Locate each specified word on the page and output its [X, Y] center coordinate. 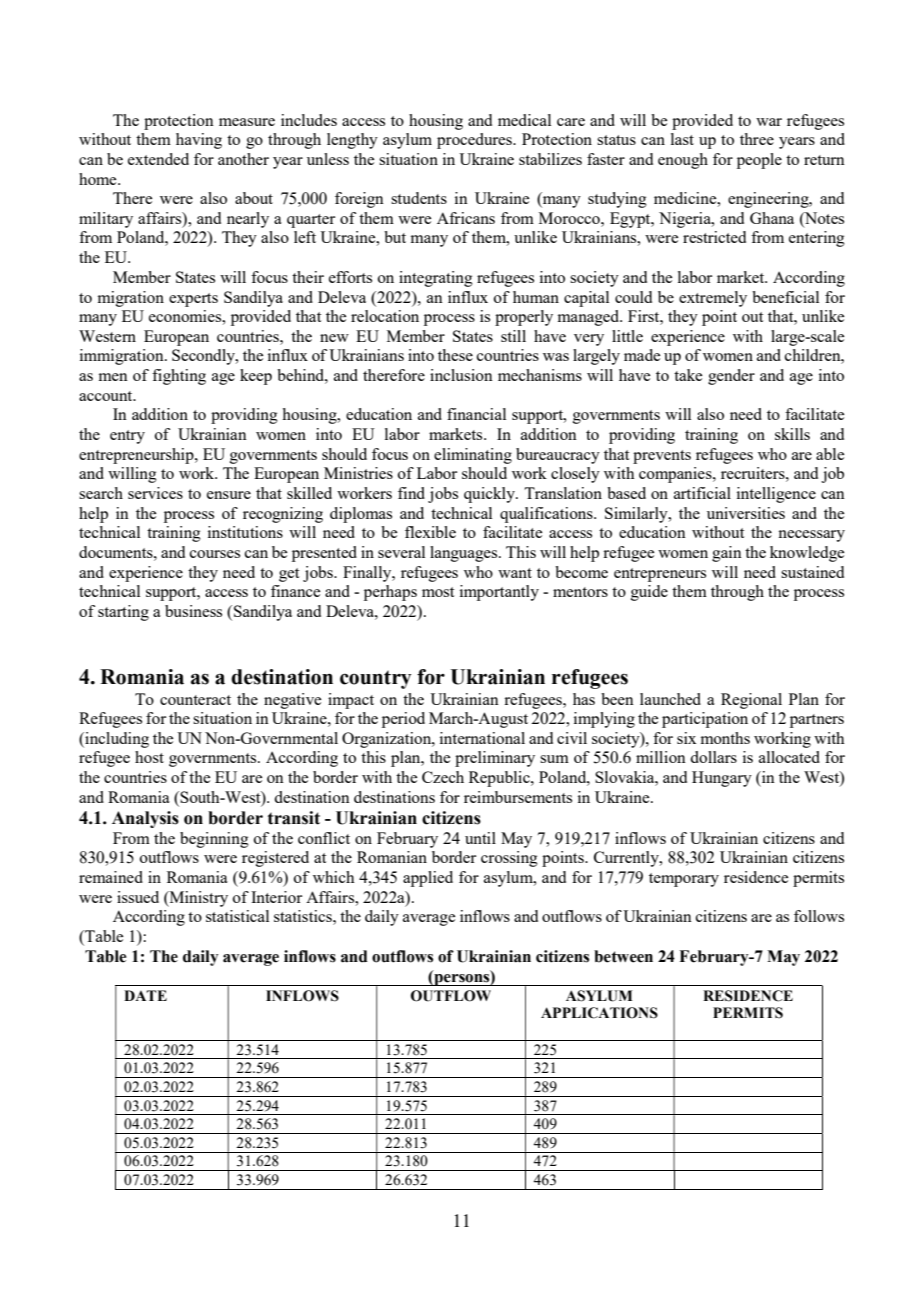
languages [465, 554]
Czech [443, 777]
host [149, 757]
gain [727, 554]
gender [731, 377]
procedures [475, 141]
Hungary [722, 779]
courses [215, 554]
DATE [145, 995]
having [199, 141]
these [455, 355]
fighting [179, 377]
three [757, 139]
